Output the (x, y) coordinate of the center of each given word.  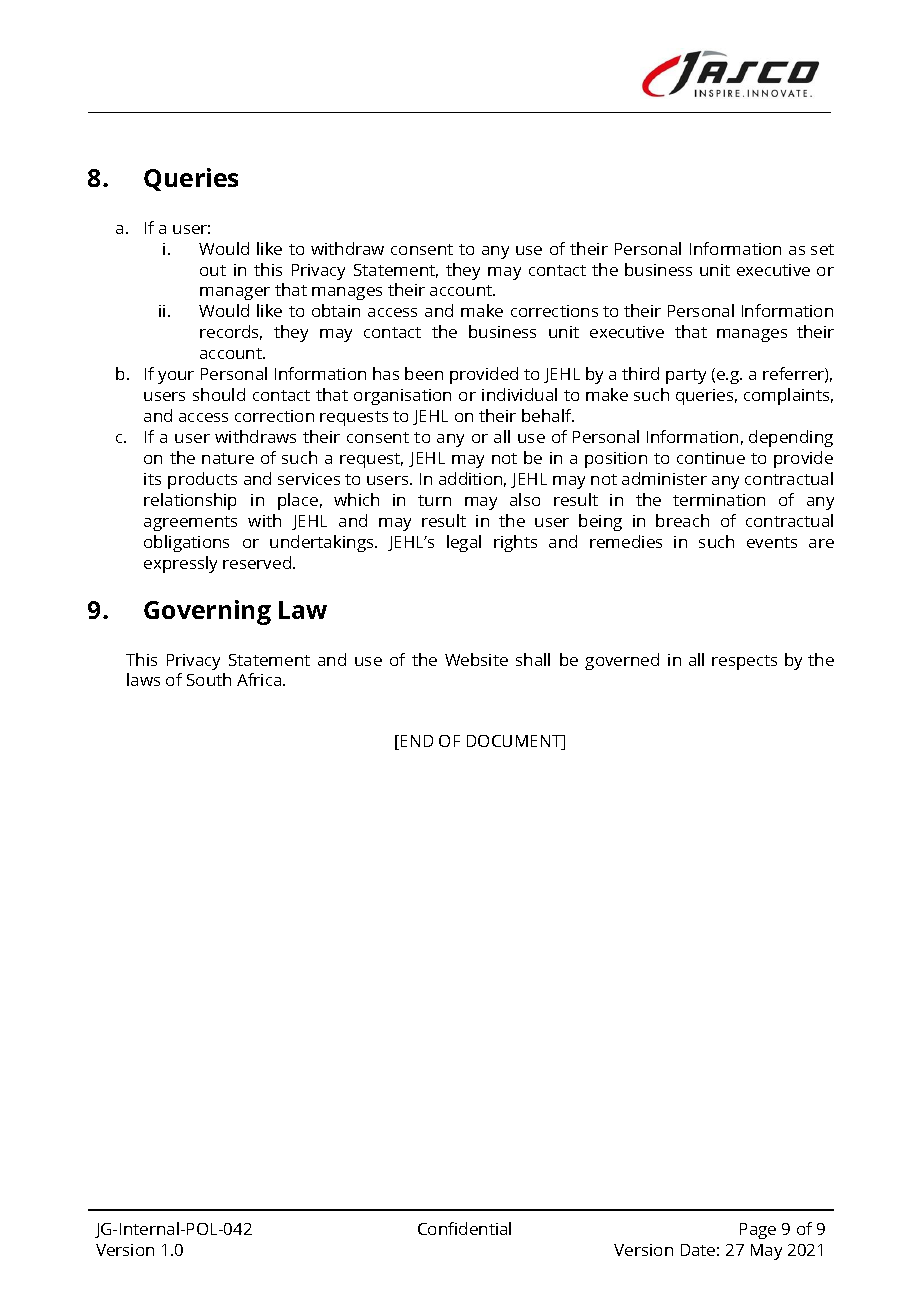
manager (235, 293)
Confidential (464, 1228)
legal (464, 543)
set (822, 249)
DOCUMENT (515, 742)
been (424, 373)
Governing (207, 612)
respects (744, 662)
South (209, 679)
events (772, 542)
